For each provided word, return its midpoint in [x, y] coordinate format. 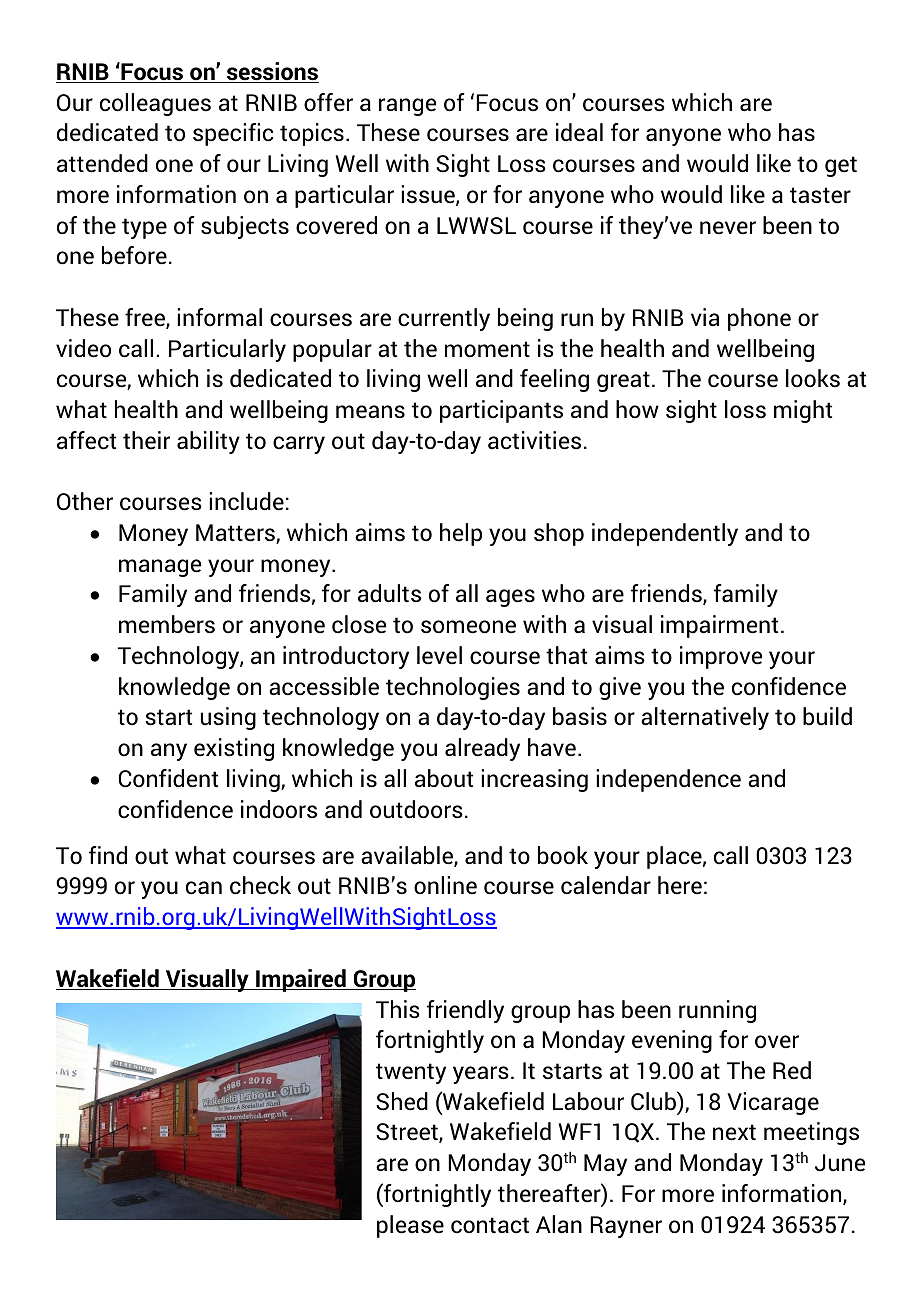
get [841, 166]
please [410, 1226]
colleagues [155, 104]
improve [721, 657]
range [407, 107]
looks [813, 378]
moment [487, 349]
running [717, 1011]
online [445, 885]
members [167, 624]
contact [490, 1225]
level [439, 655]
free [146, 318]
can [204, 888]
